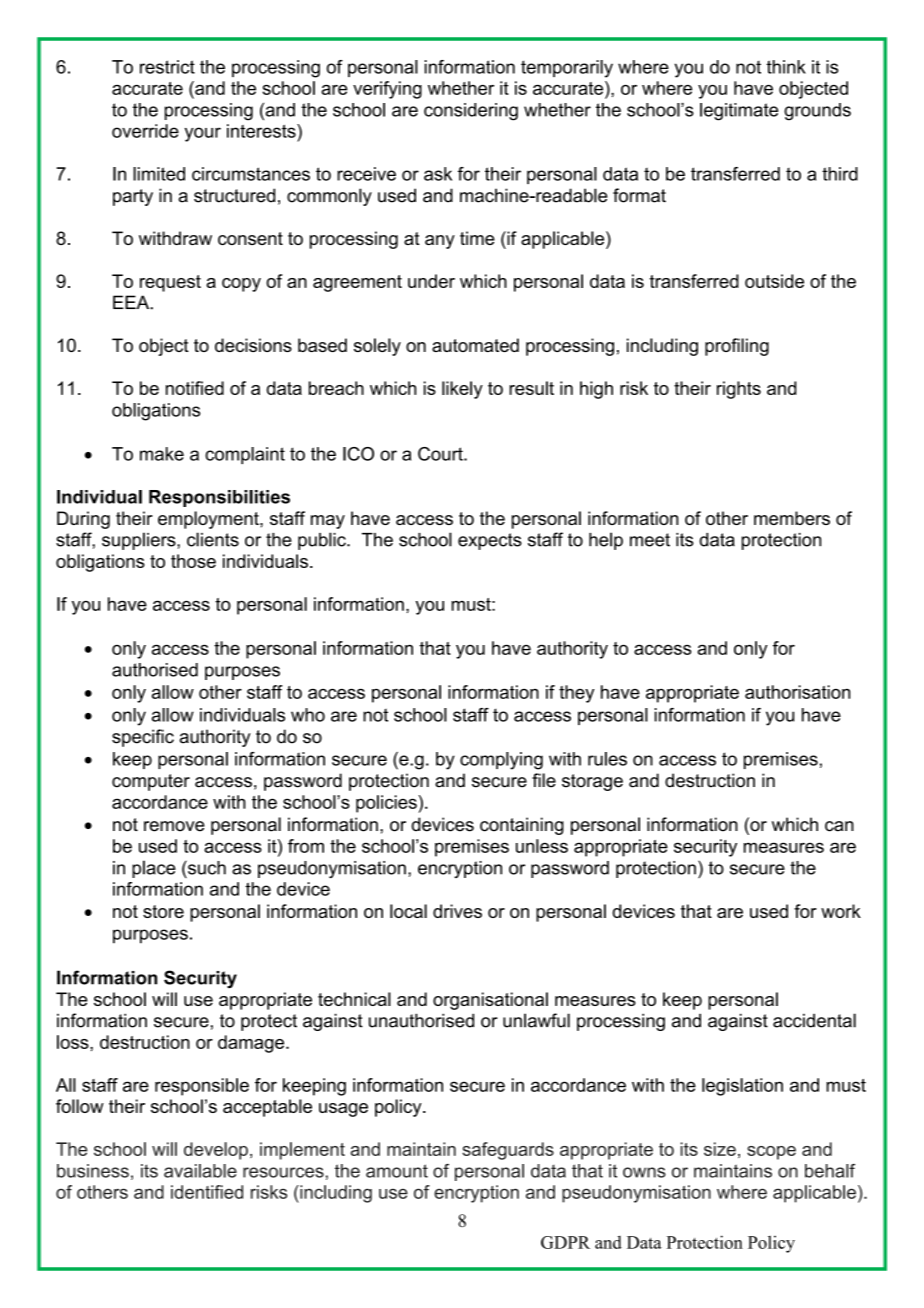 The width and height of the image is (924, 1308). What do you see at coordinates (739, 112) in the image?
I see `legitimate` at bounding box center [739, 112].
